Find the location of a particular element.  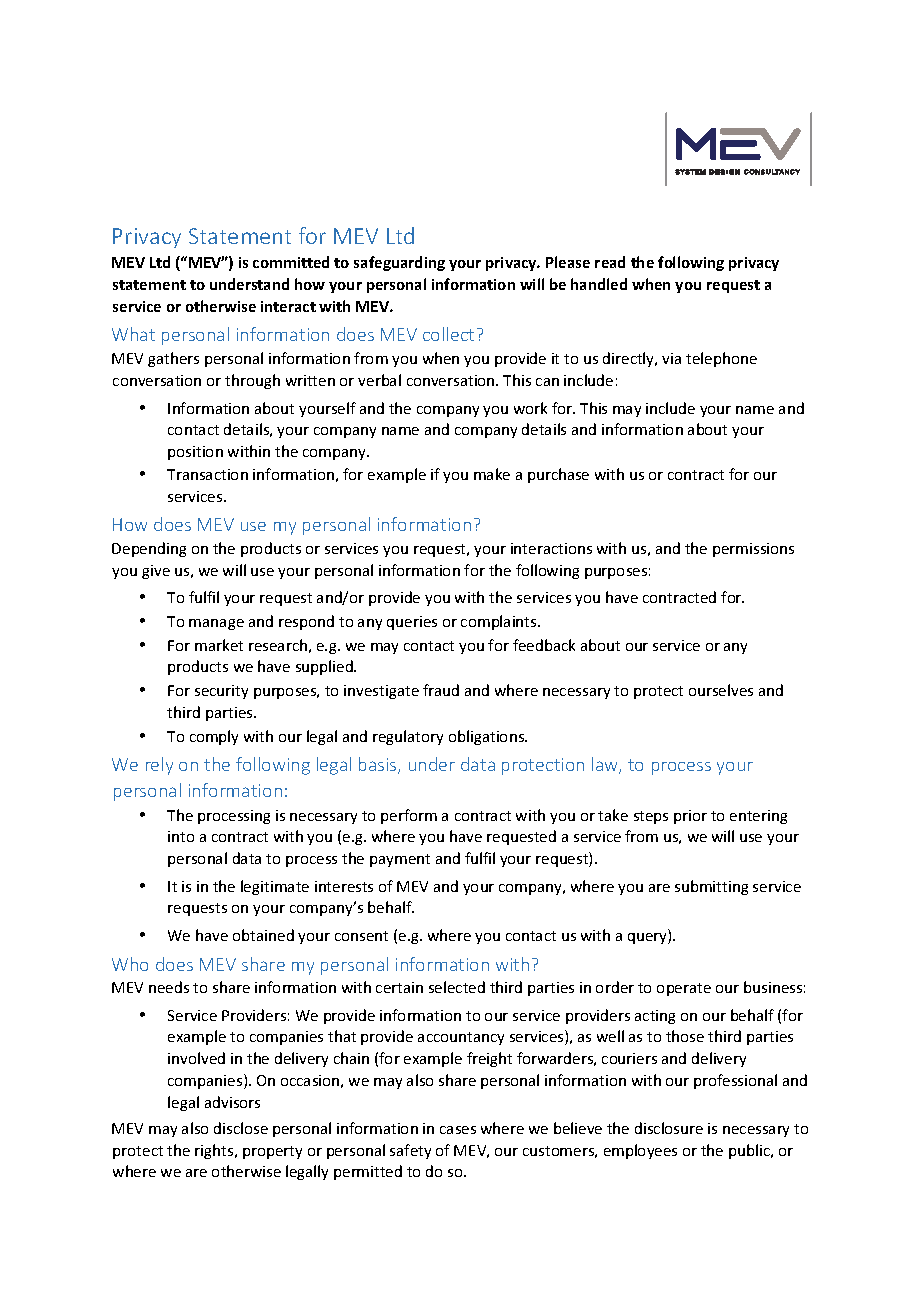

selected is located at coordinates (457, 987).
